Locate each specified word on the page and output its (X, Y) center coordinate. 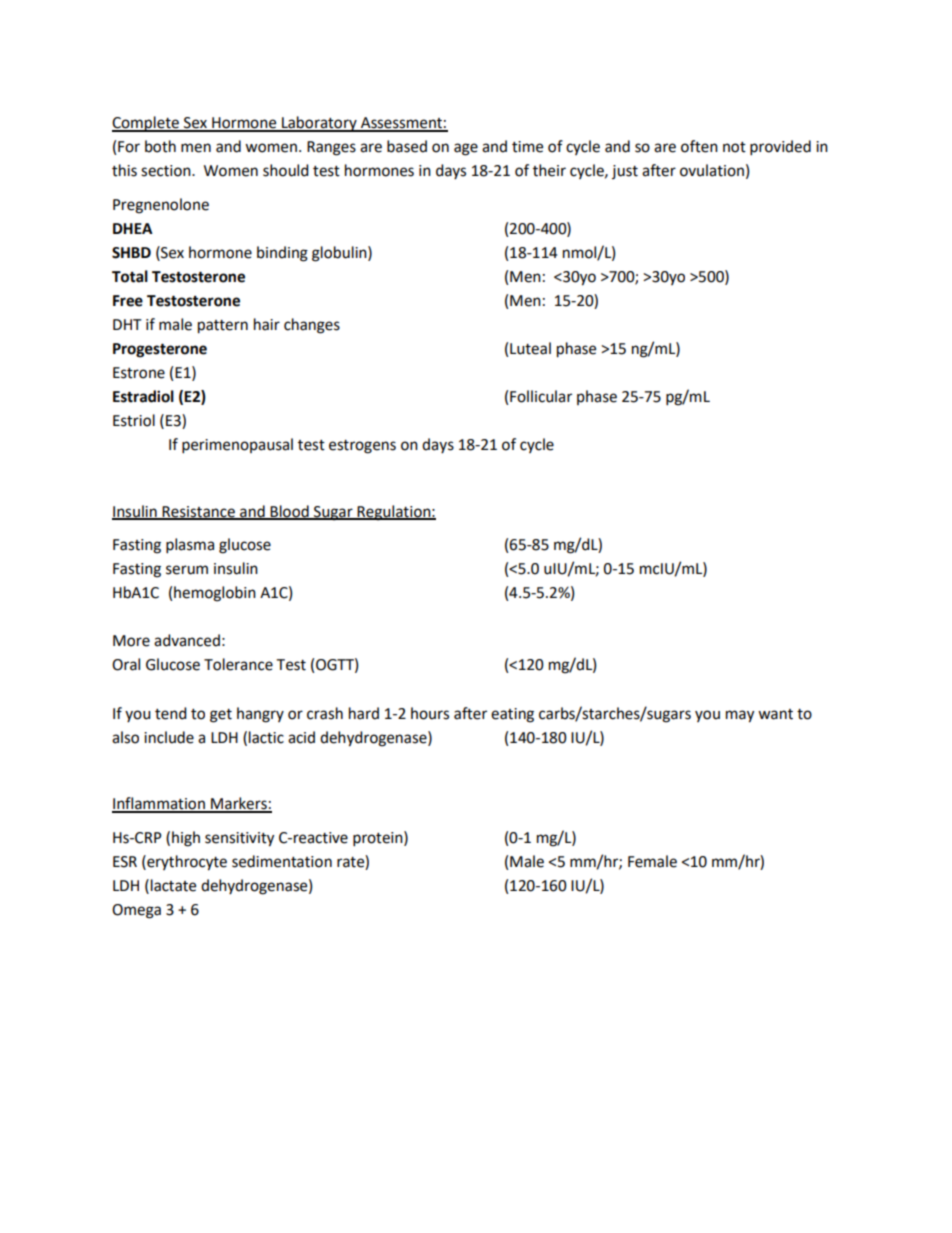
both (160, 146)
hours (430, 713)
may (740, 716)
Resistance (199, 512)
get (221, 716)
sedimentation (282, 861)
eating (512, 715)
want (775, 714)
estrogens (362, 447)
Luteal (530, 348)
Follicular (541, 396)
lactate (173, 885)
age (466, 149)
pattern (223, 327)
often (699, 146)
